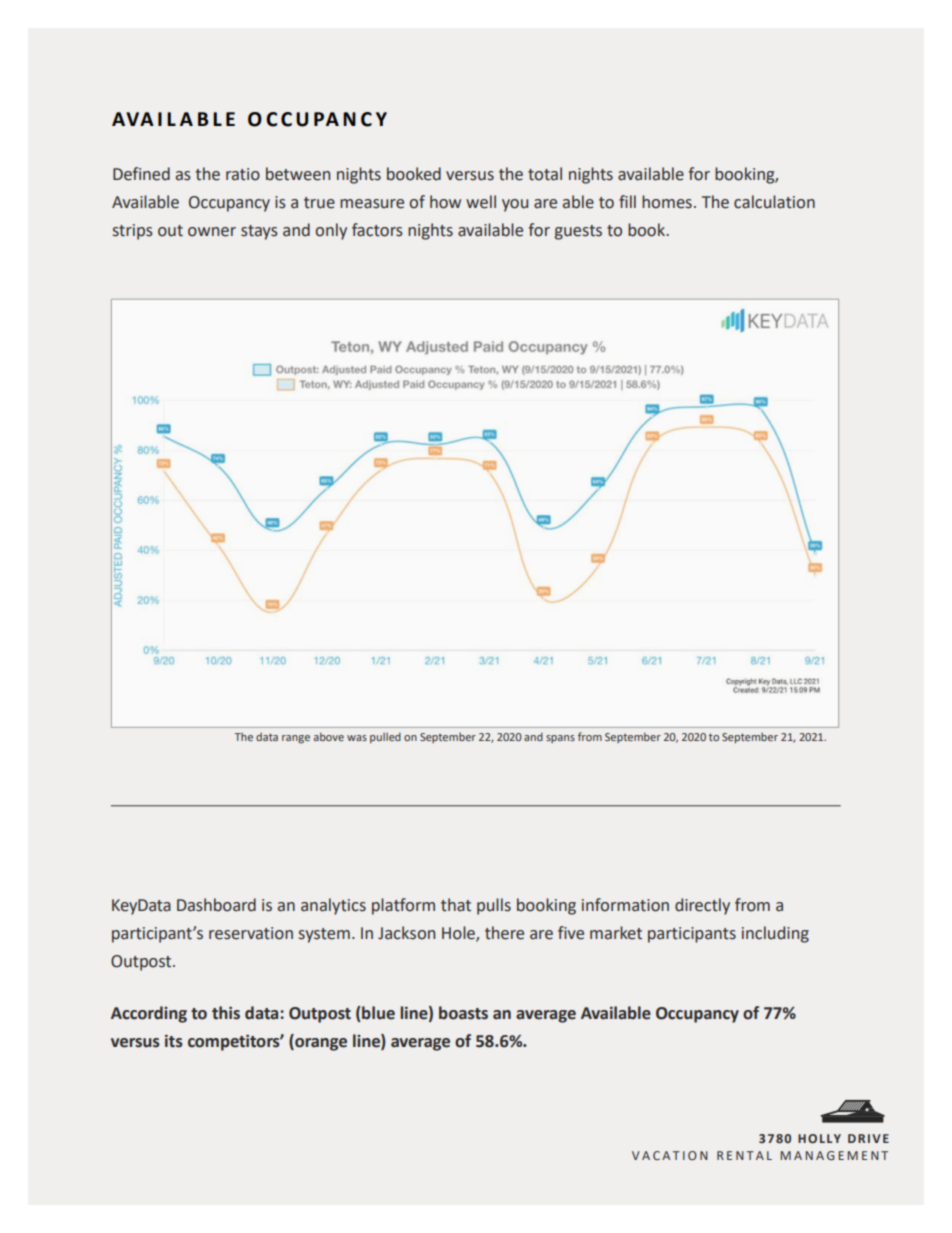 The image size is (952, 1233). I want to click on directly, so click(702, 906).
